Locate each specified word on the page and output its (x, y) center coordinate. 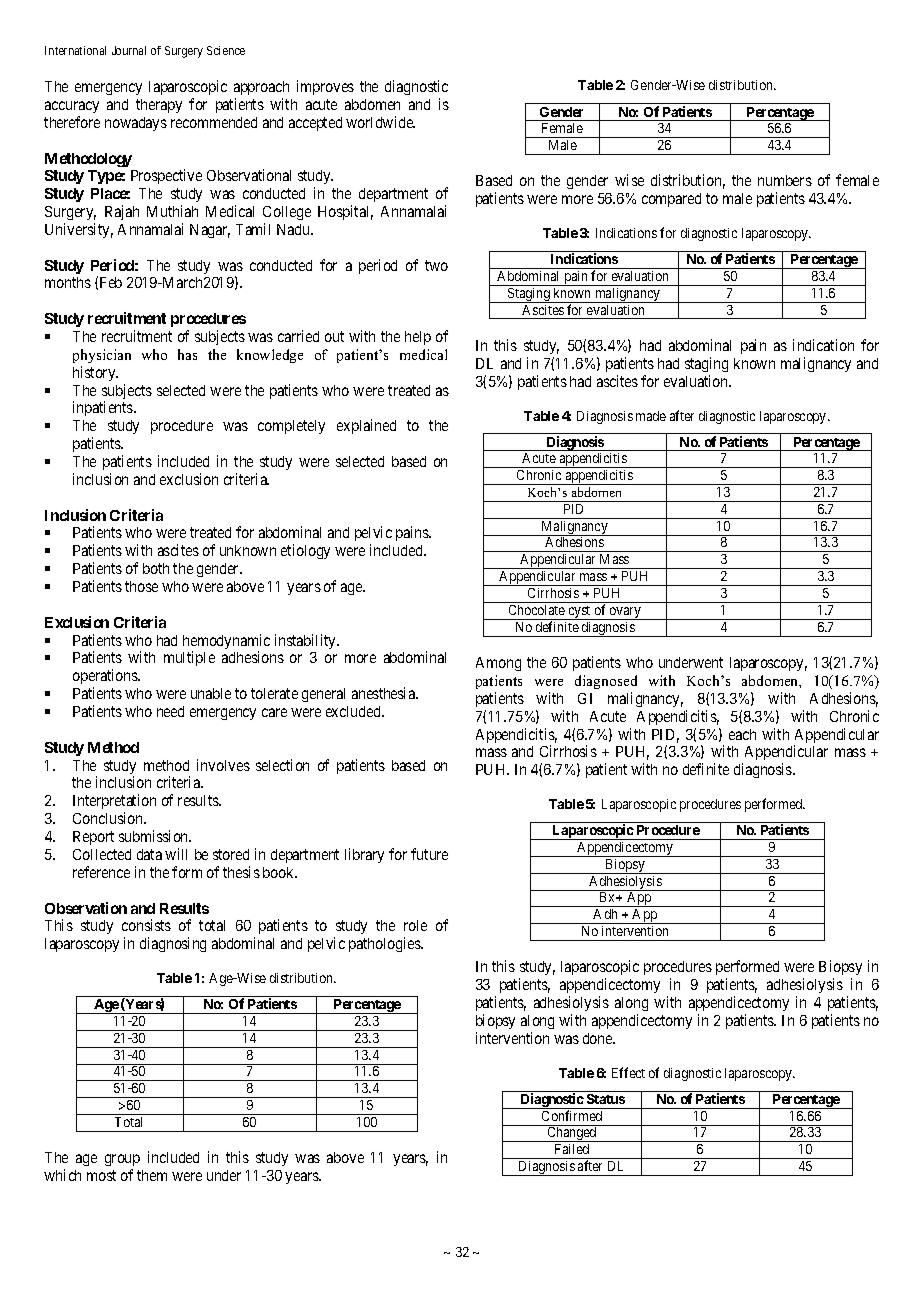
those (141, 586)
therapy (159, 106)
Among (498, 664)
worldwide (380, 122)
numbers (785, 180)
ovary (625, 613)
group (122, 1162)
